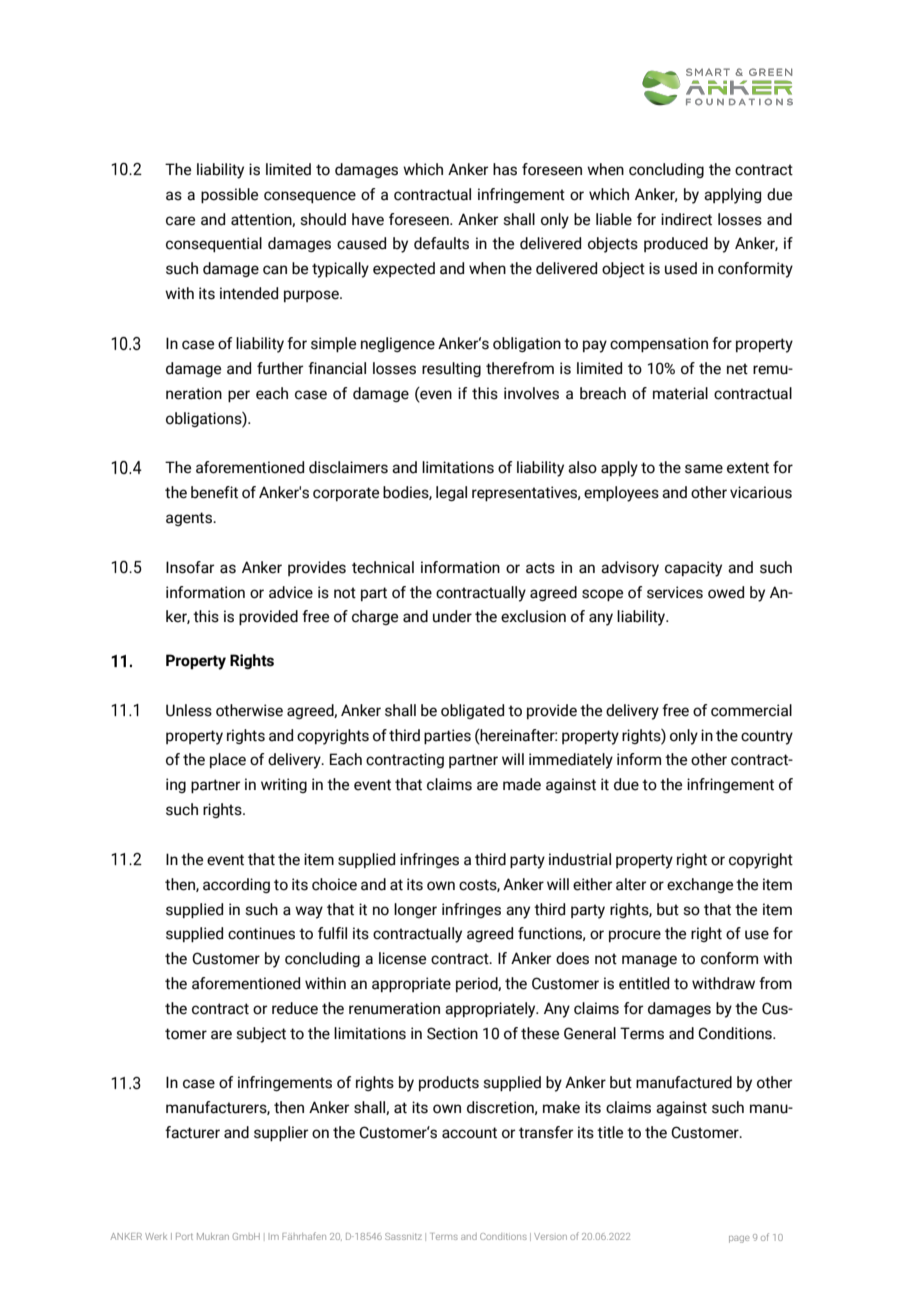  I want to click on capacity, so click(693, 569).
